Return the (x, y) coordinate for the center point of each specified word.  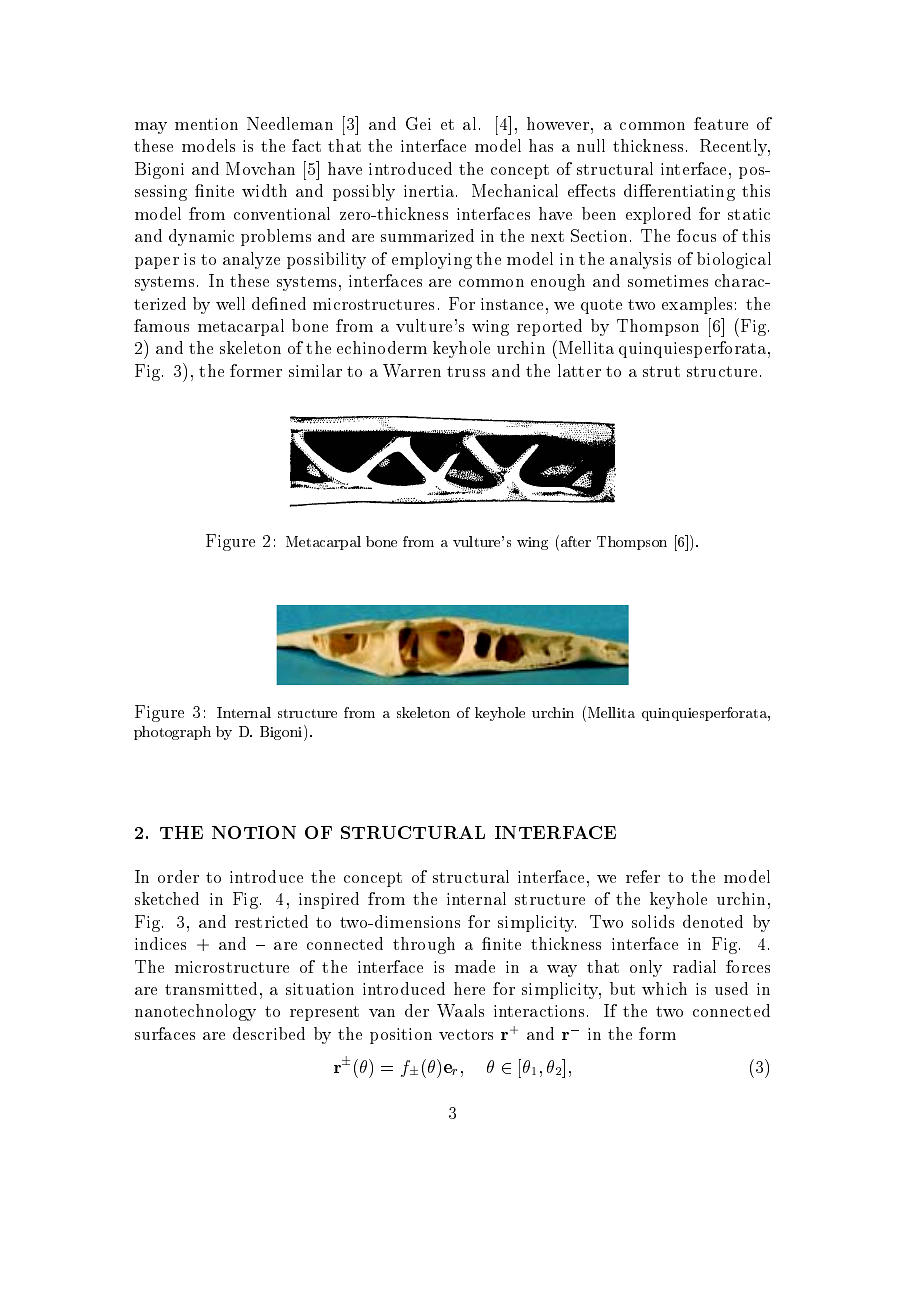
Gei (418, 123)
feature (721, 123)
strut (661, 371)
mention (206, 124)
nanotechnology (195, 1012)
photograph (172, 733)
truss (466, 371)
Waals (460, 1010)
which (664, 988)
